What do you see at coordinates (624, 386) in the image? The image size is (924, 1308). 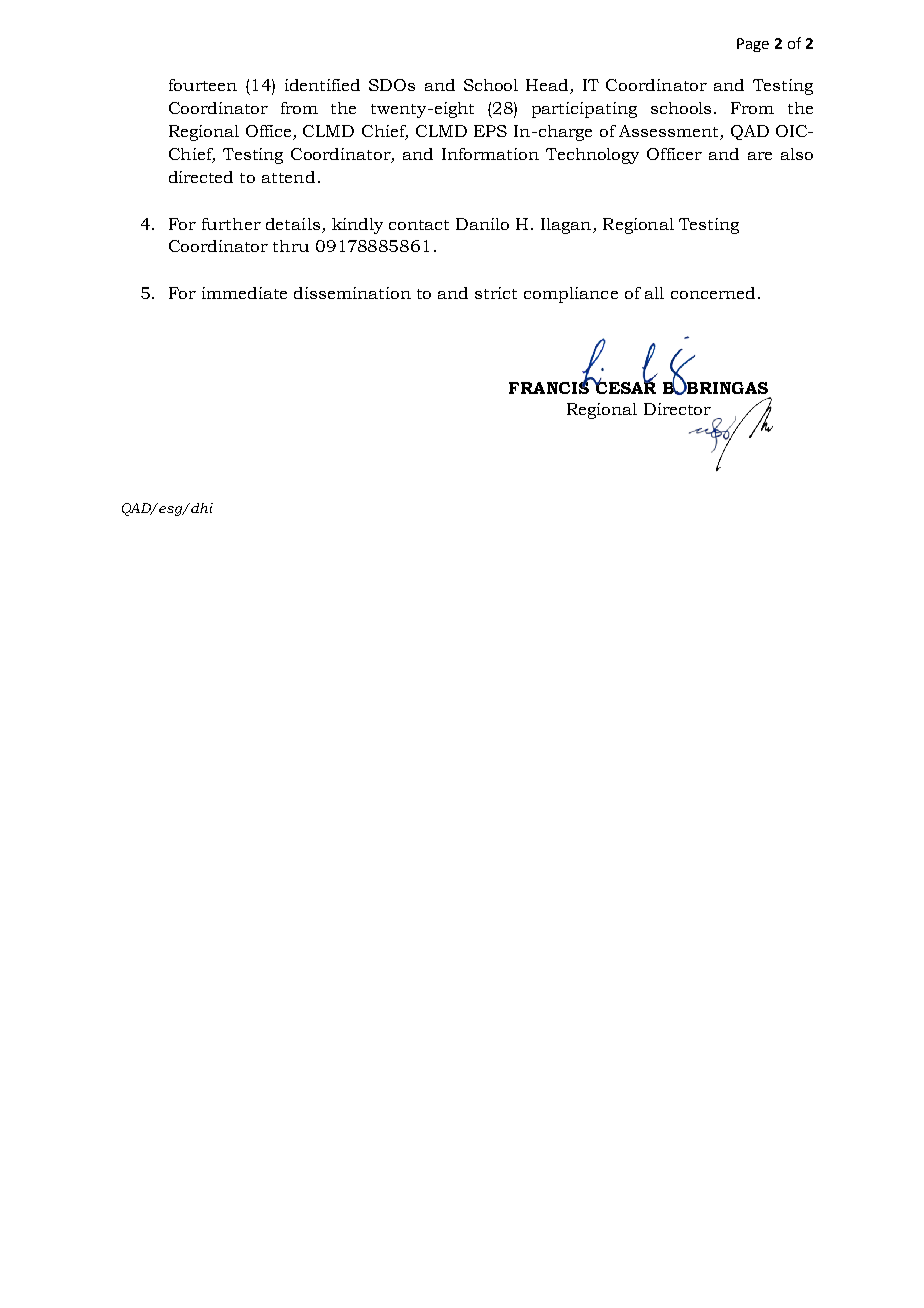 I see `CESAR` at bounding box center [624, 386].
